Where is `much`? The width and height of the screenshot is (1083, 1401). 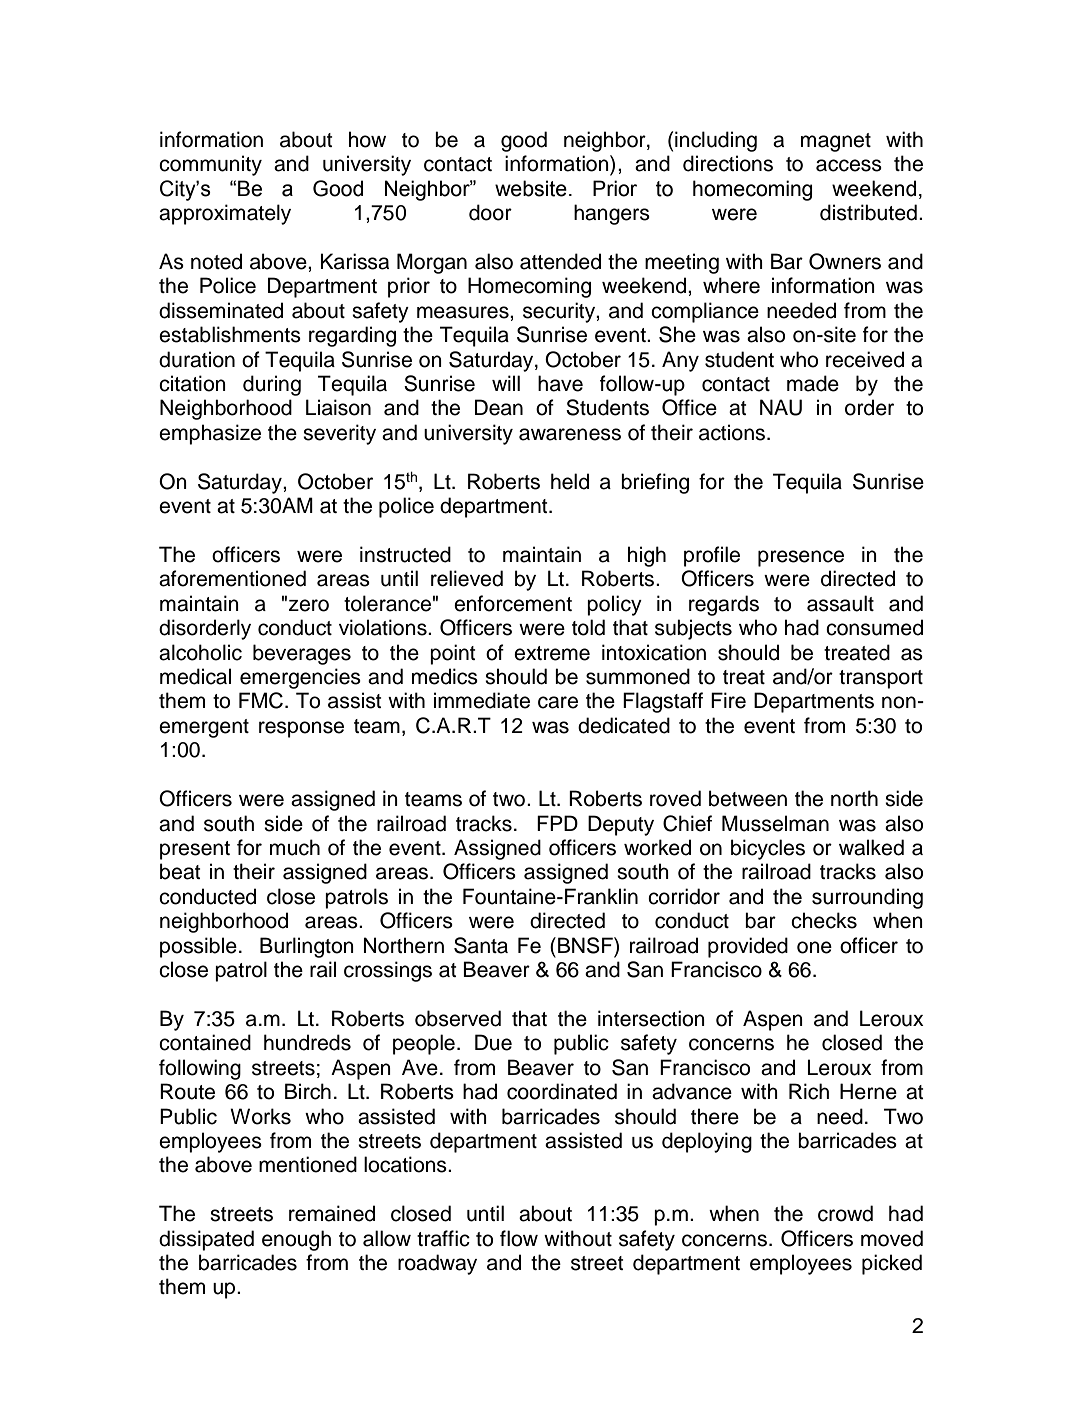 much is located at coordinates (295, 847).
